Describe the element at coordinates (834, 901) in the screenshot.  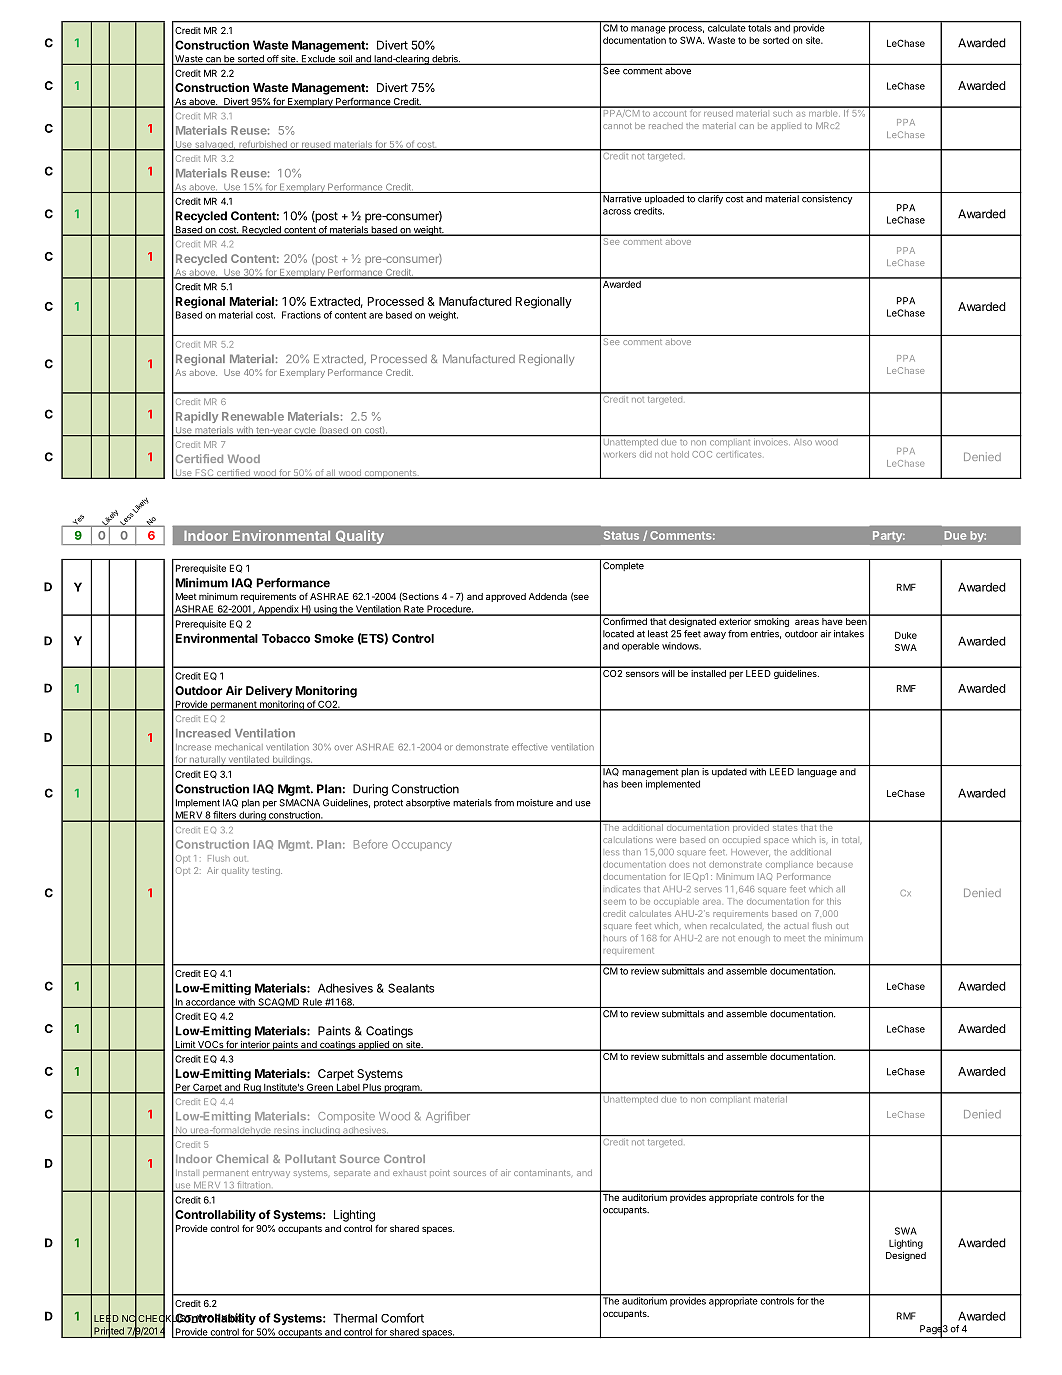
I see `this` at that location.
